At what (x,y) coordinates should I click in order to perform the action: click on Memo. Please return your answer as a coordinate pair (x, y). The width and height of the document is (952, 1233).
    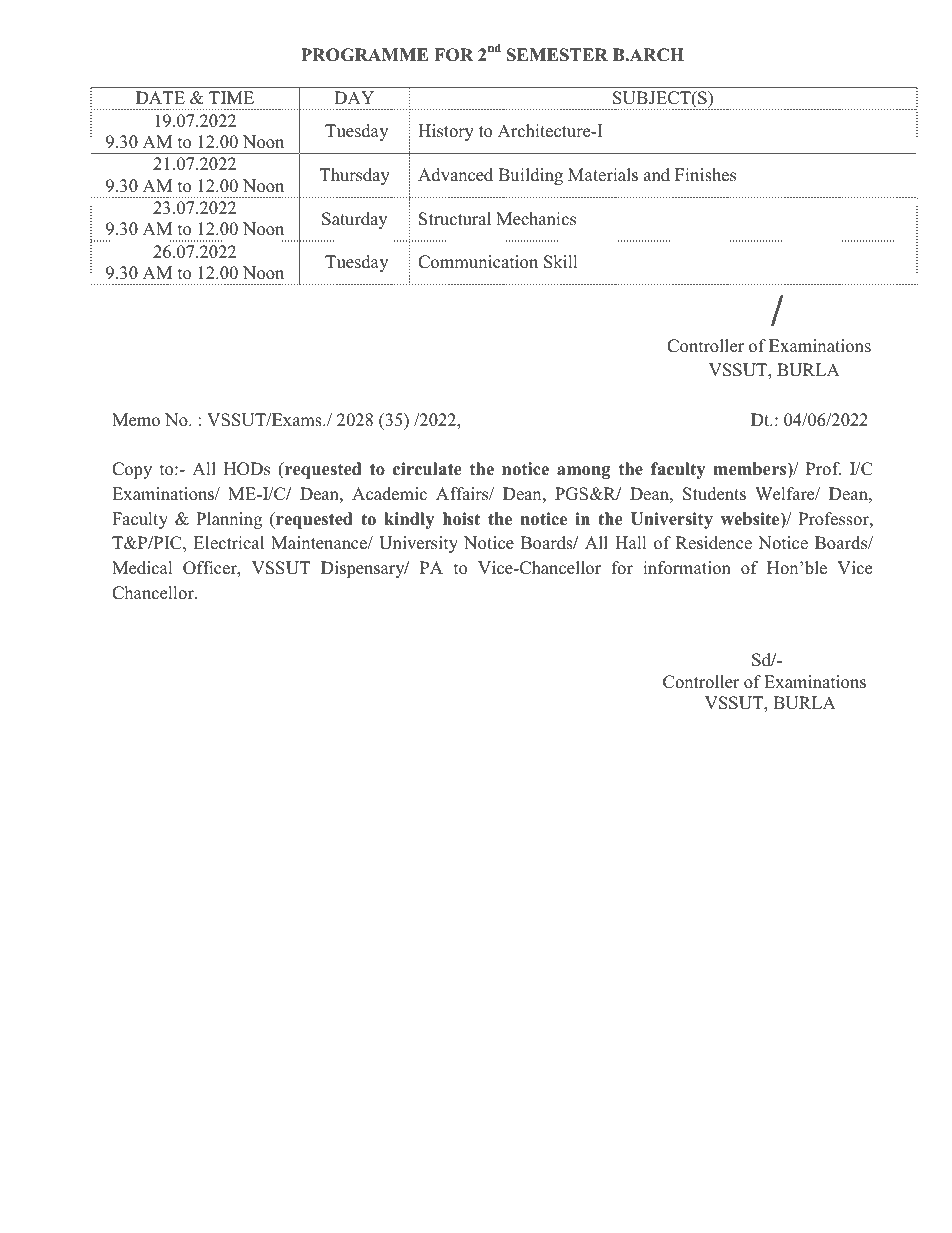
    Looking at the image, I should click on (136, 420).
